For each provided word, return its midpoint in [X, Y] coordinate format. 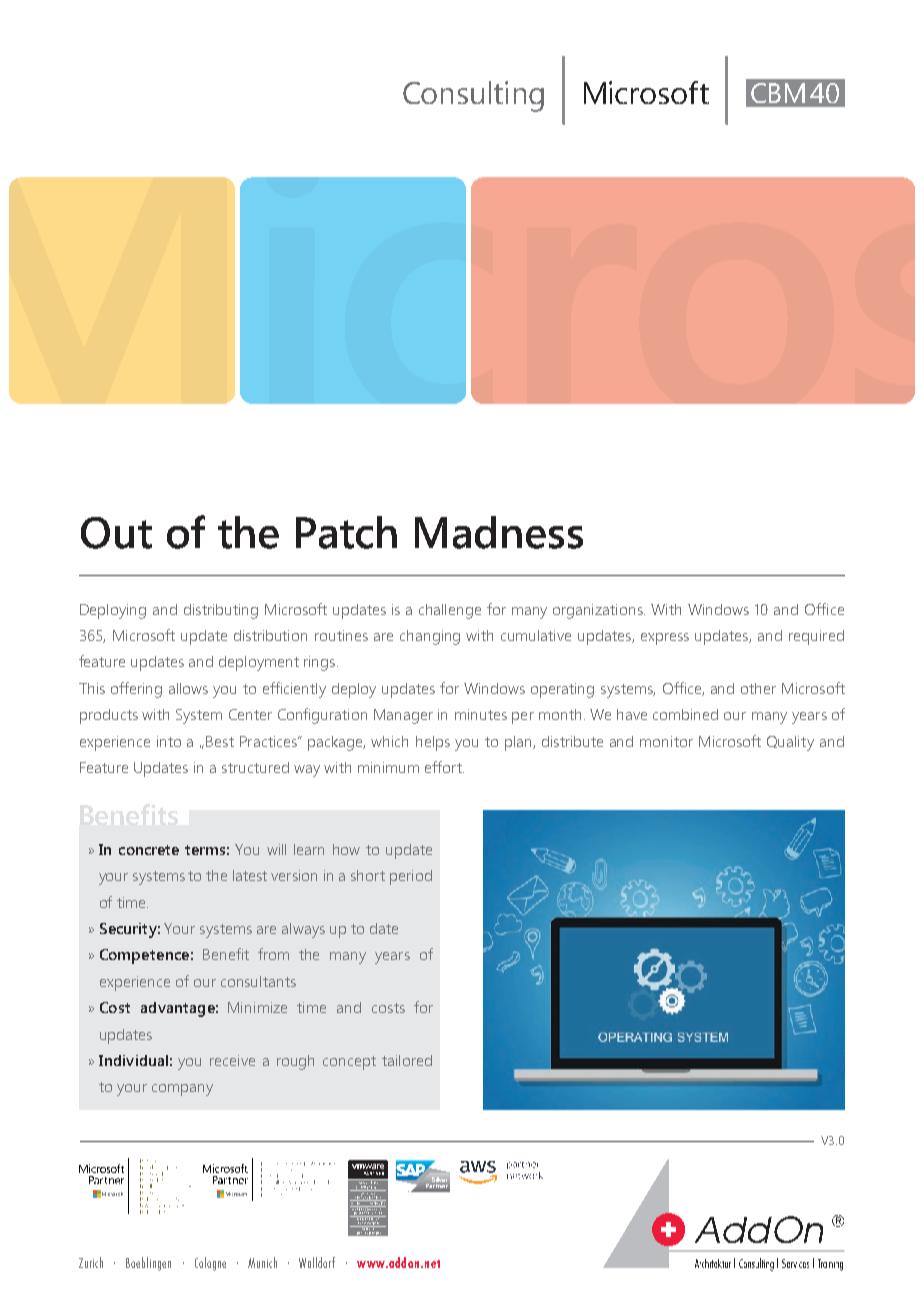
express [665, 639]
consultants [258, 981]
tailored [407, 1060]
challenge [450, 611]
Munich [262, 1262]
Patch [346, 532]
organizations [599, 611]
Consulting [473, 96]
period [411, 877]
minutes [481, 714]
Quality [790, 743]
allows [188, 688]
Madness [499, 532]
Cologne [210, 1264]
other [758, 688]
